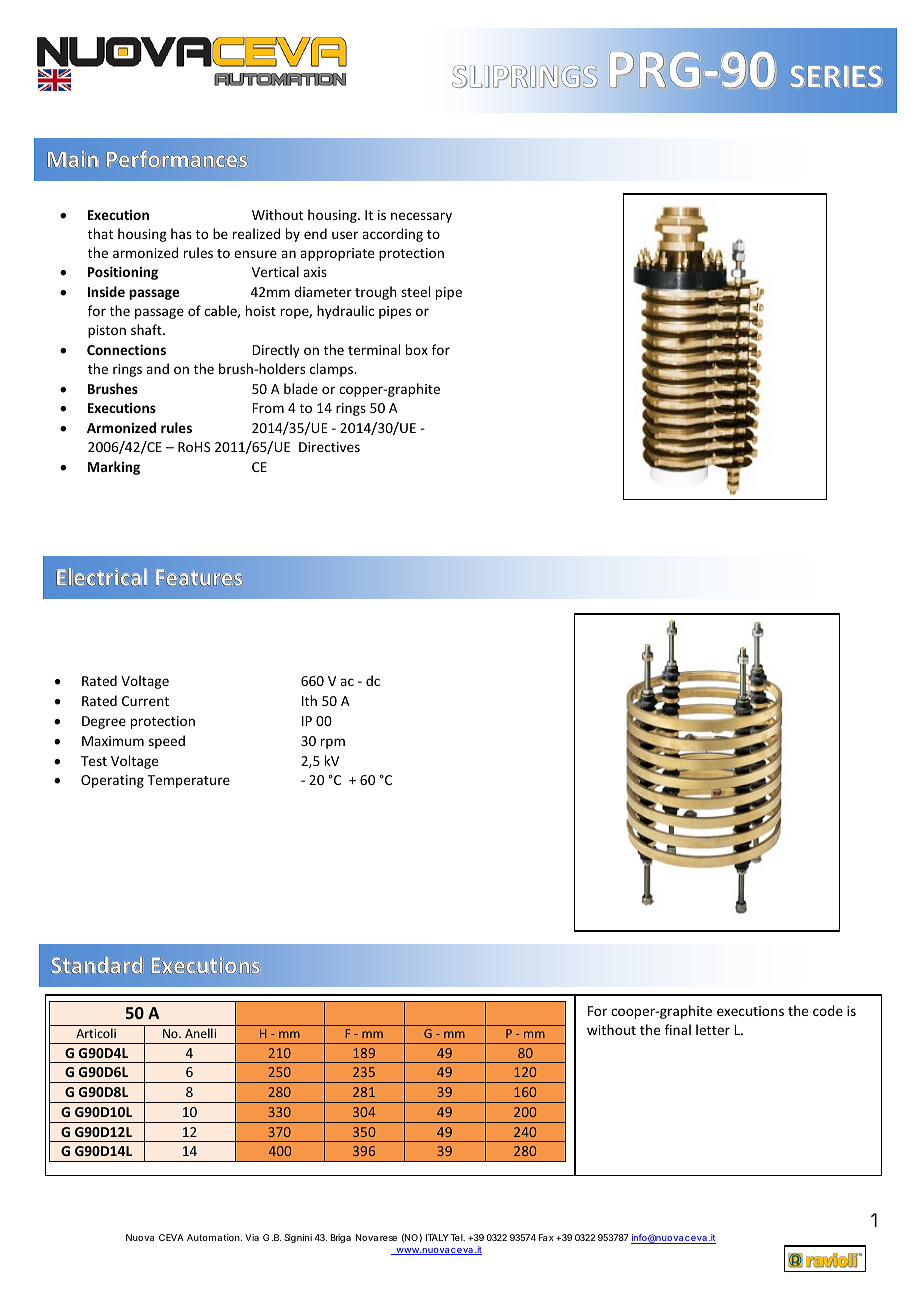  Describe the element at coordinates (167, 742) in the document. I see `speed` at that location.
